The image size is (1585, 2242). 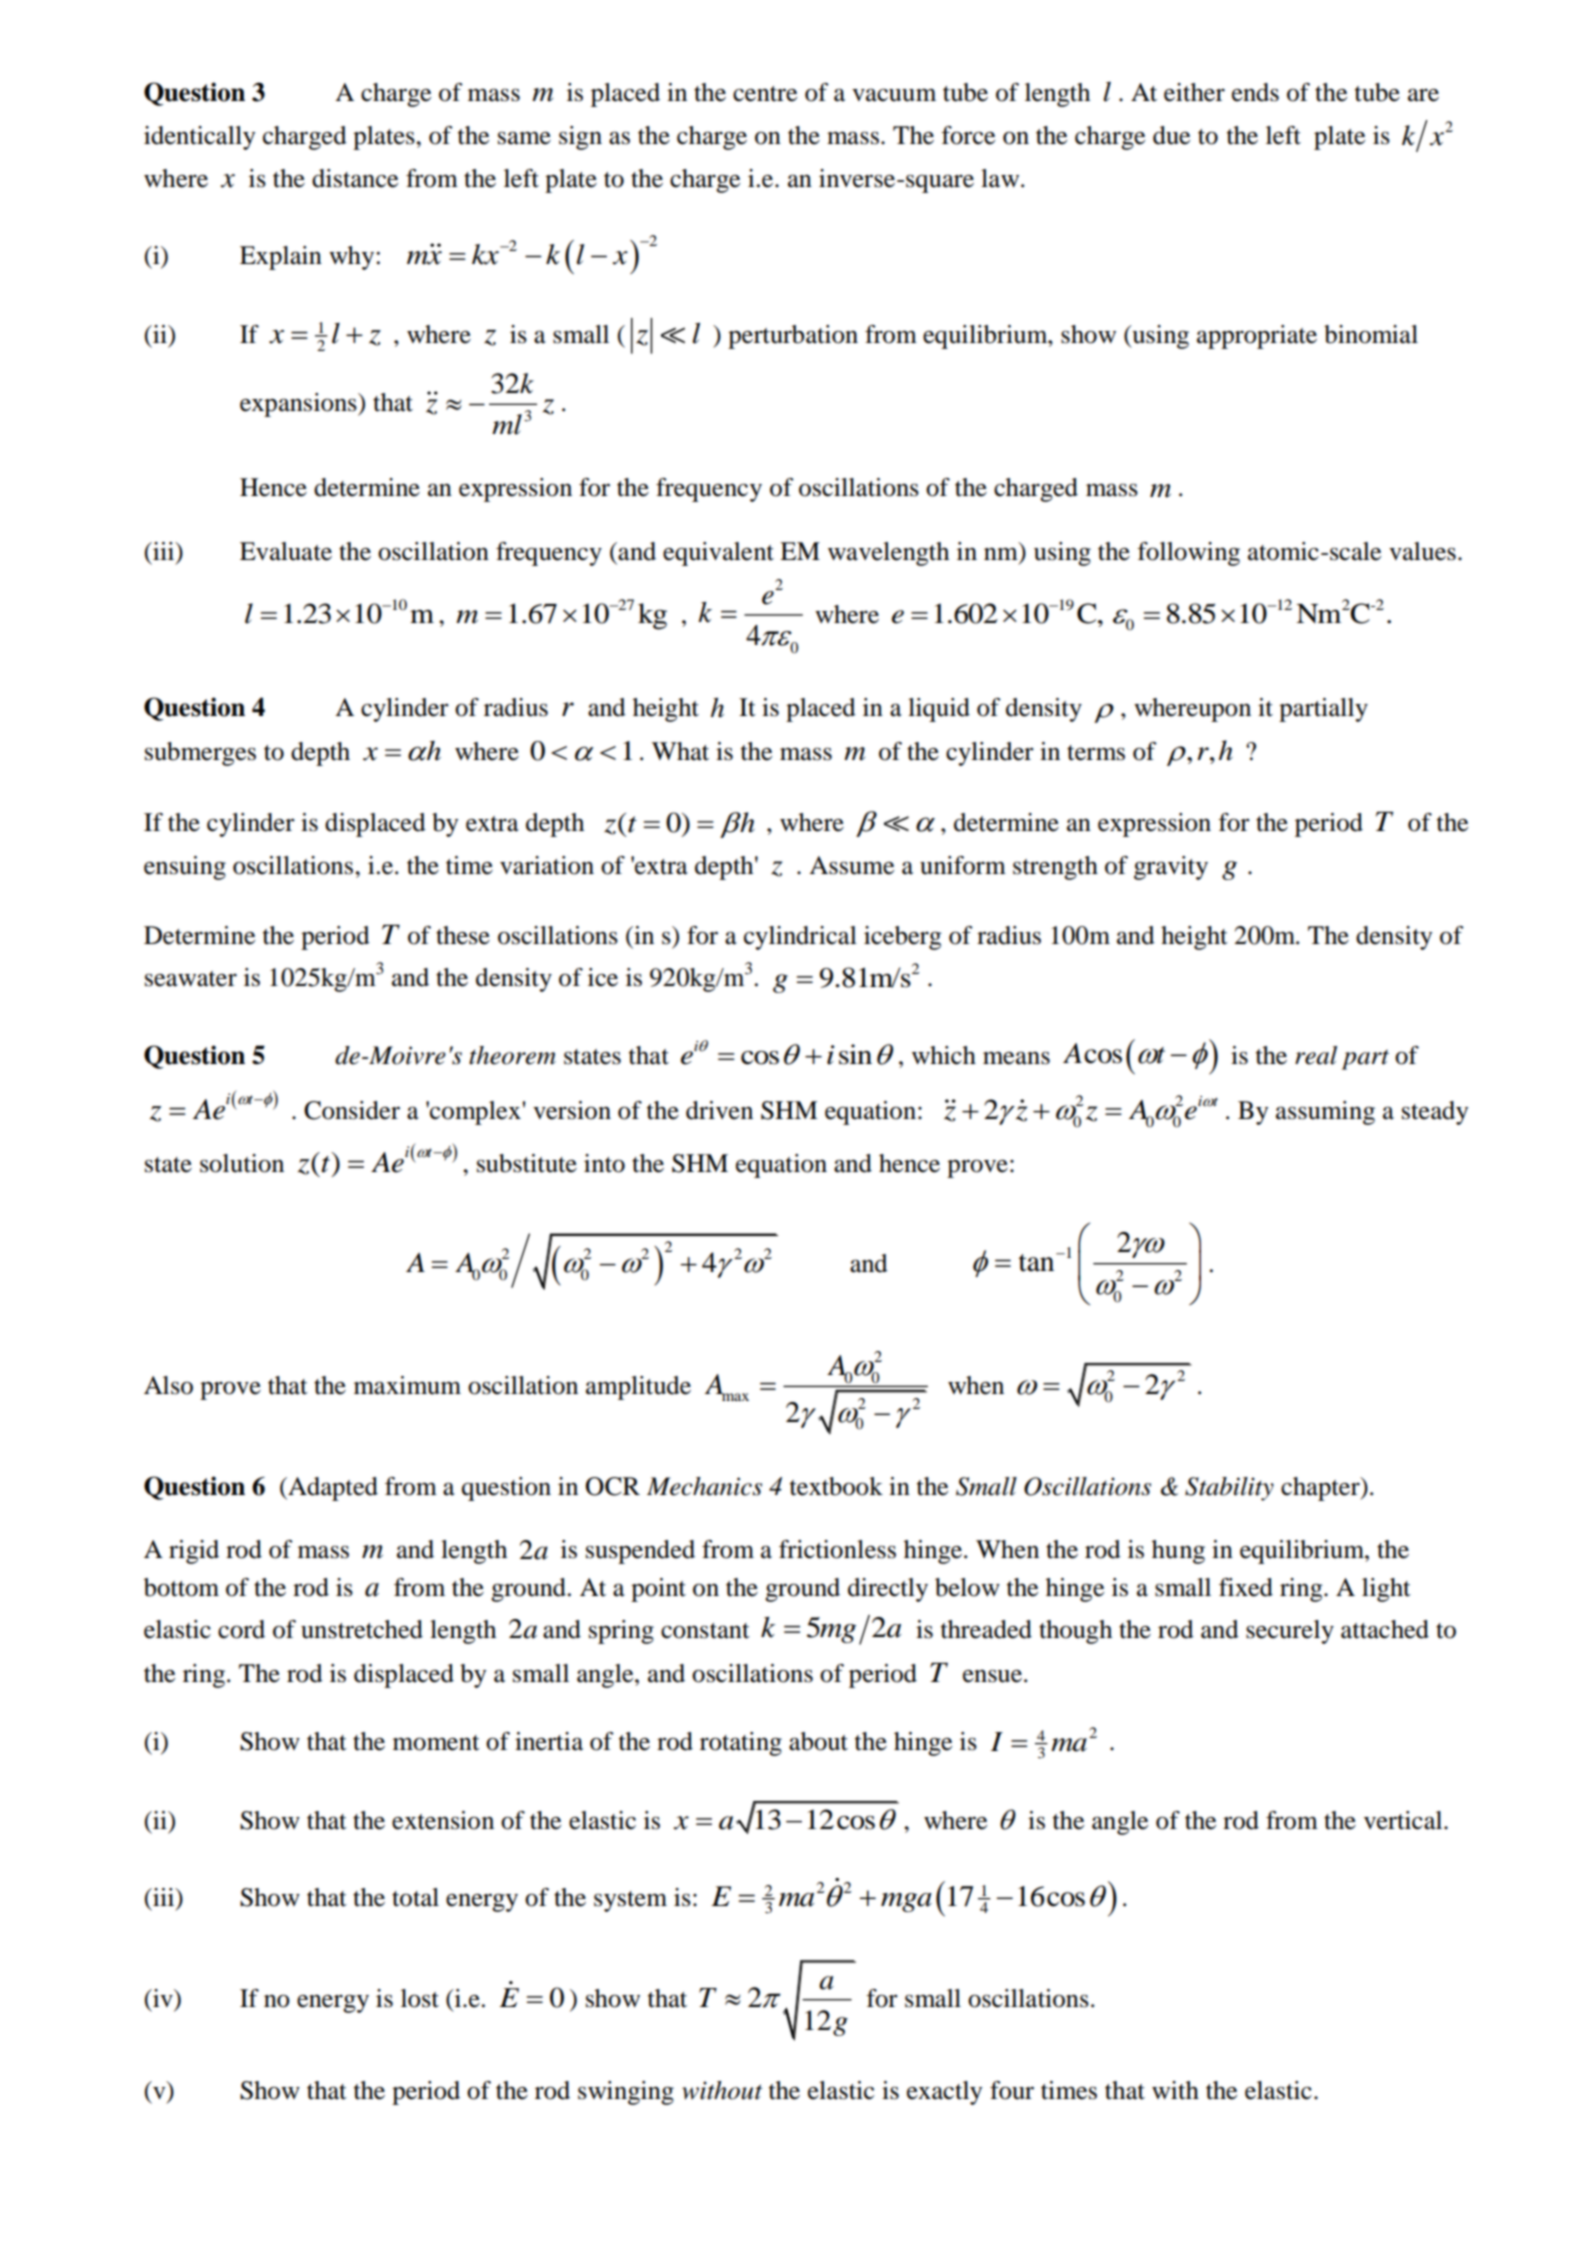 What do you see at coordinates (1321, 1489) in the screenshot?
I see `chapter` at bounding box center [1321, 1489].
